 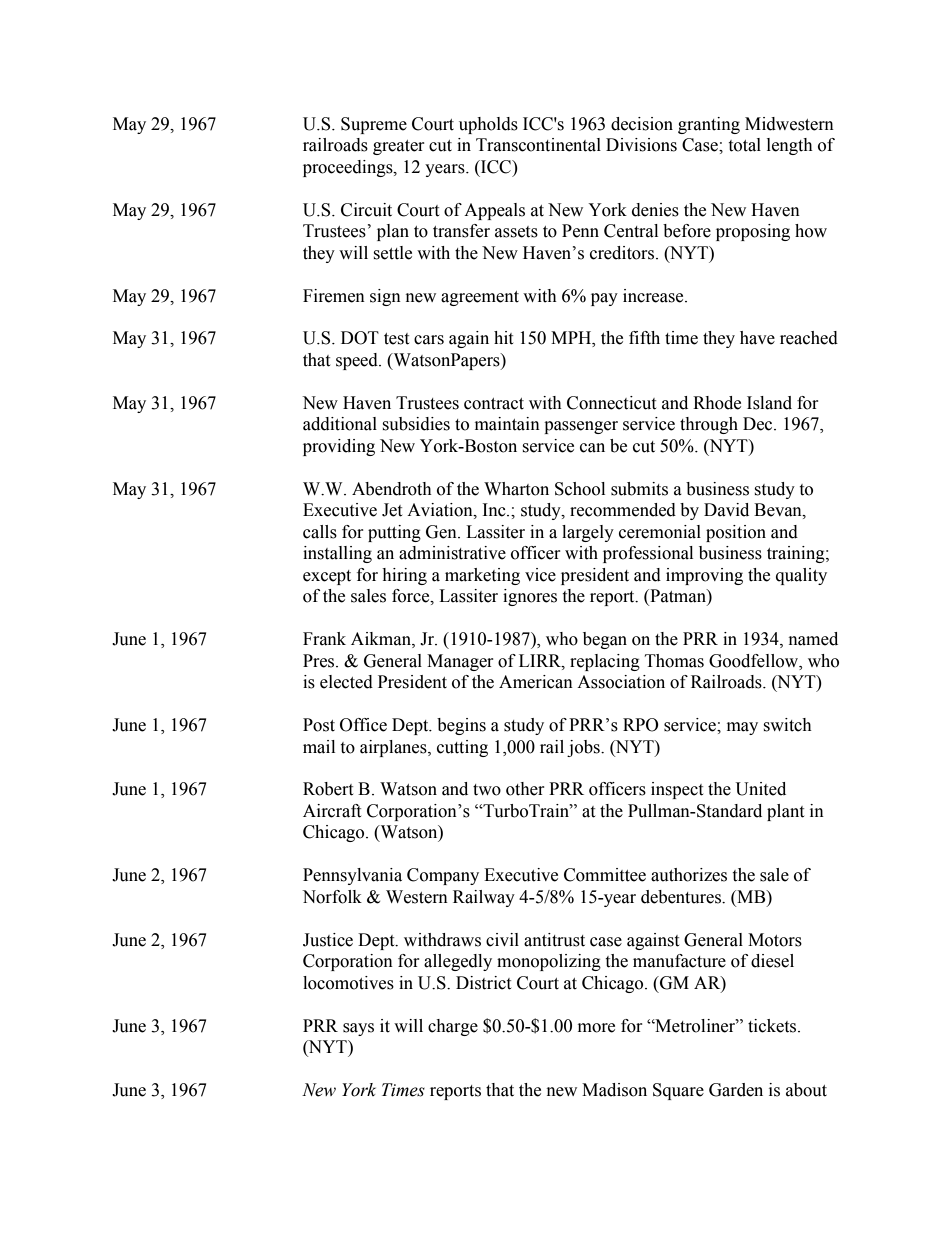 What do you see at coordinates (709, 425) in the image?
I see `through` at bounding box center [709, 425].
